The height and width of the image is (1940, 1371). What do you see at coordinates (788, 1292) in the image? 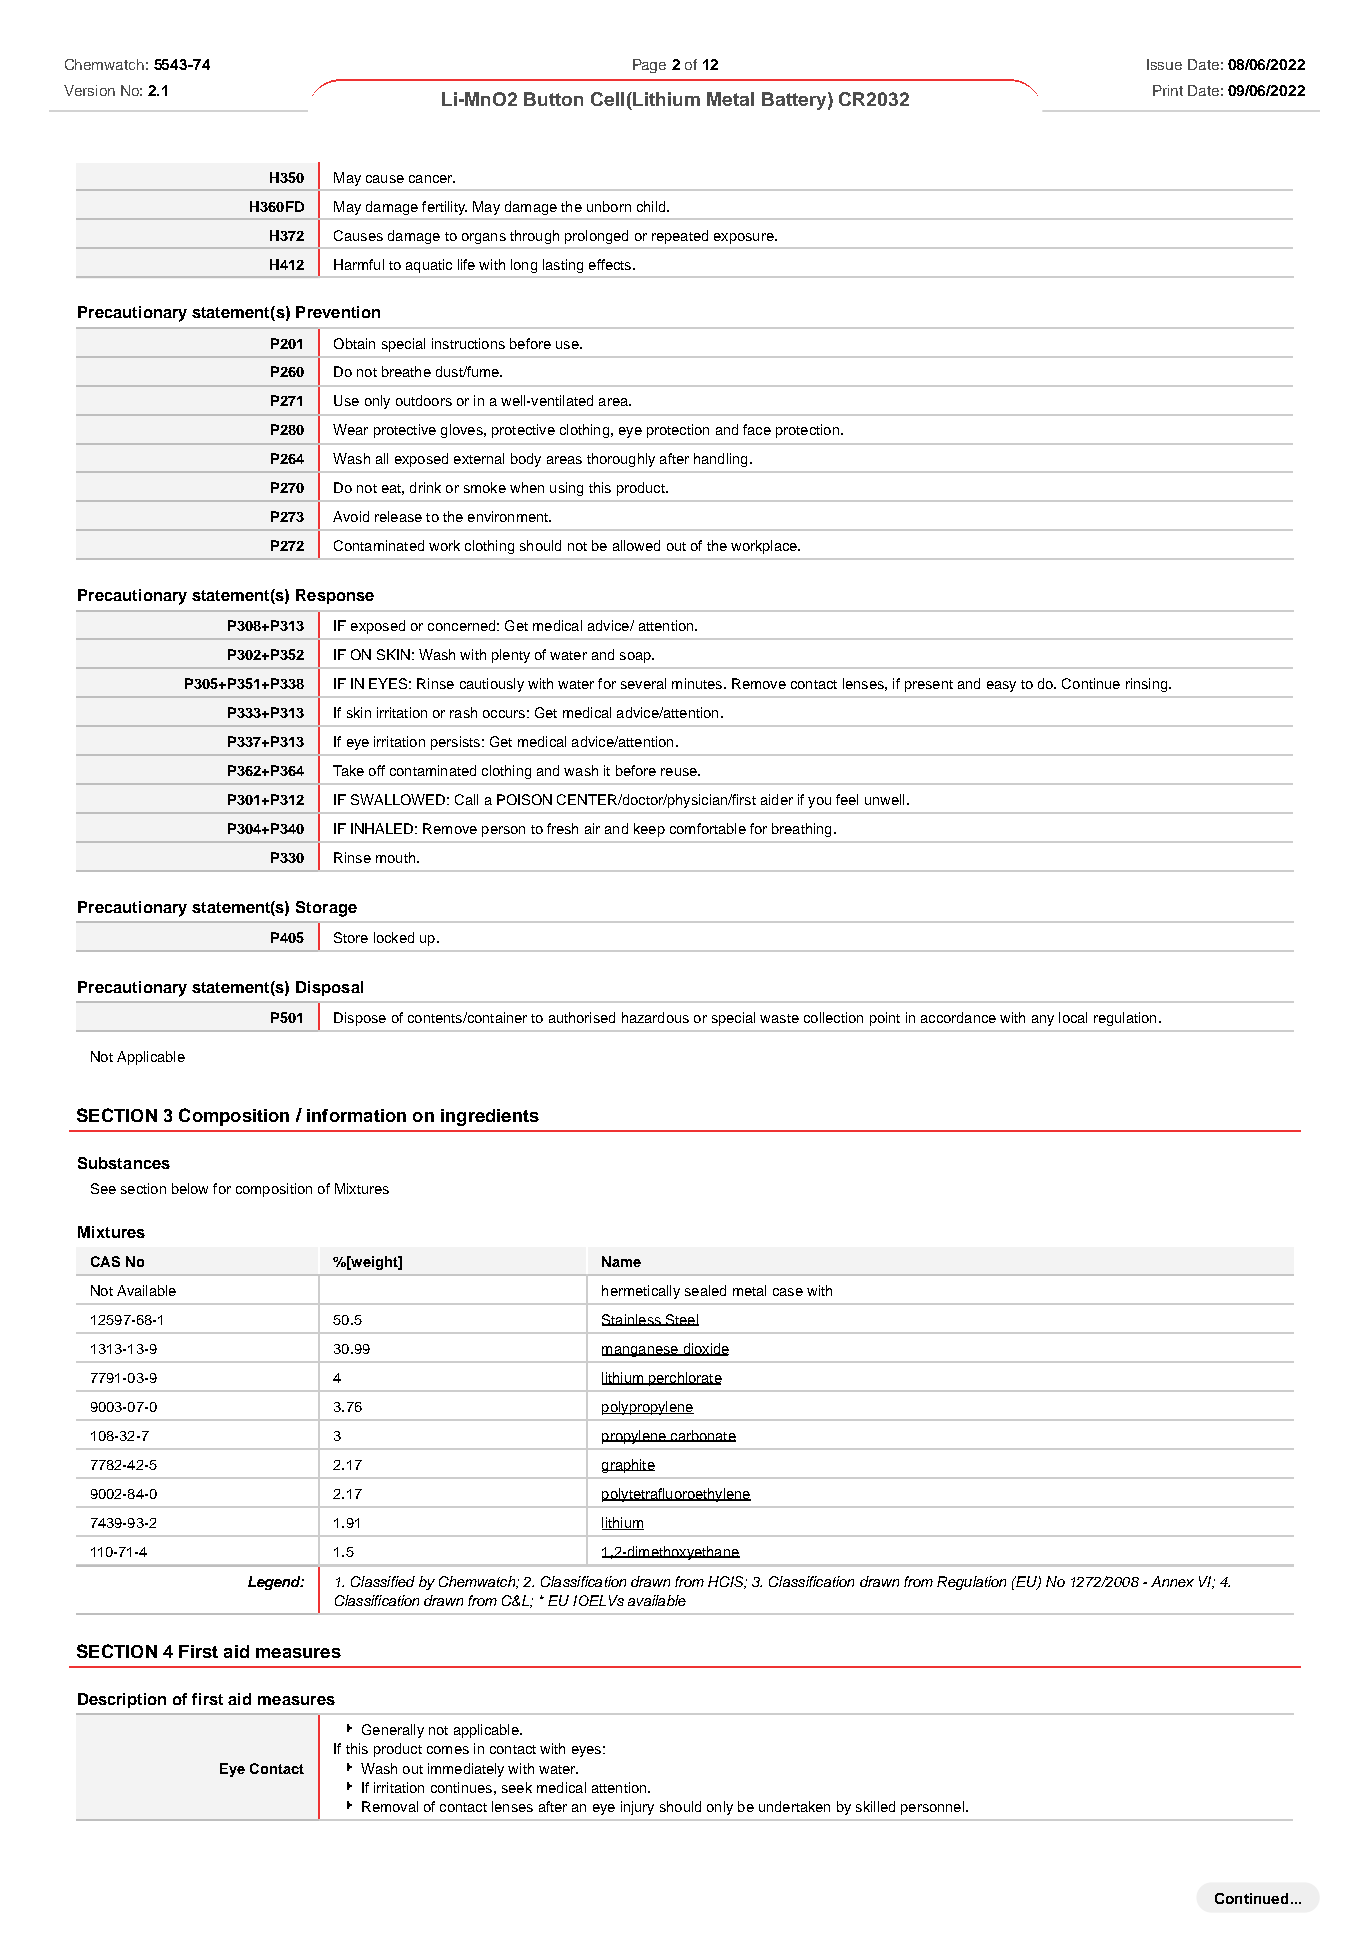
I see `case` at bounding box center [788, 1292].
